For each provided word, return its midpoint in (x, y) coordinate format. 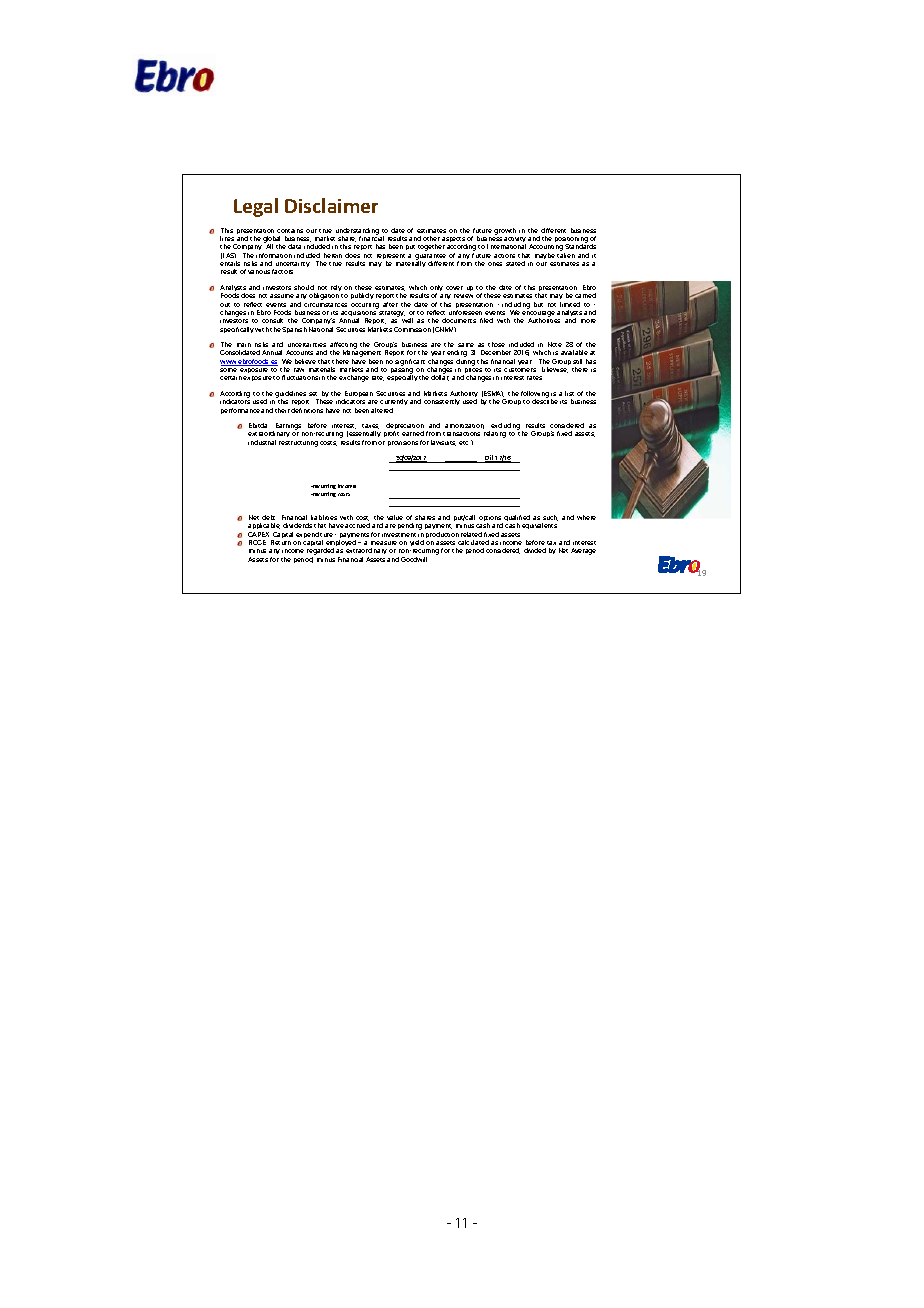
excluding (506, 427)
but (538, 304)
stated (515, 263)
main (244, 345)
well (407, 320)
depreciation (407, 427)
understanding (357, 232)
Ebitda (258, 425)
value (395, 517)
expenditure (316, 536)
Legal (256, 207)
